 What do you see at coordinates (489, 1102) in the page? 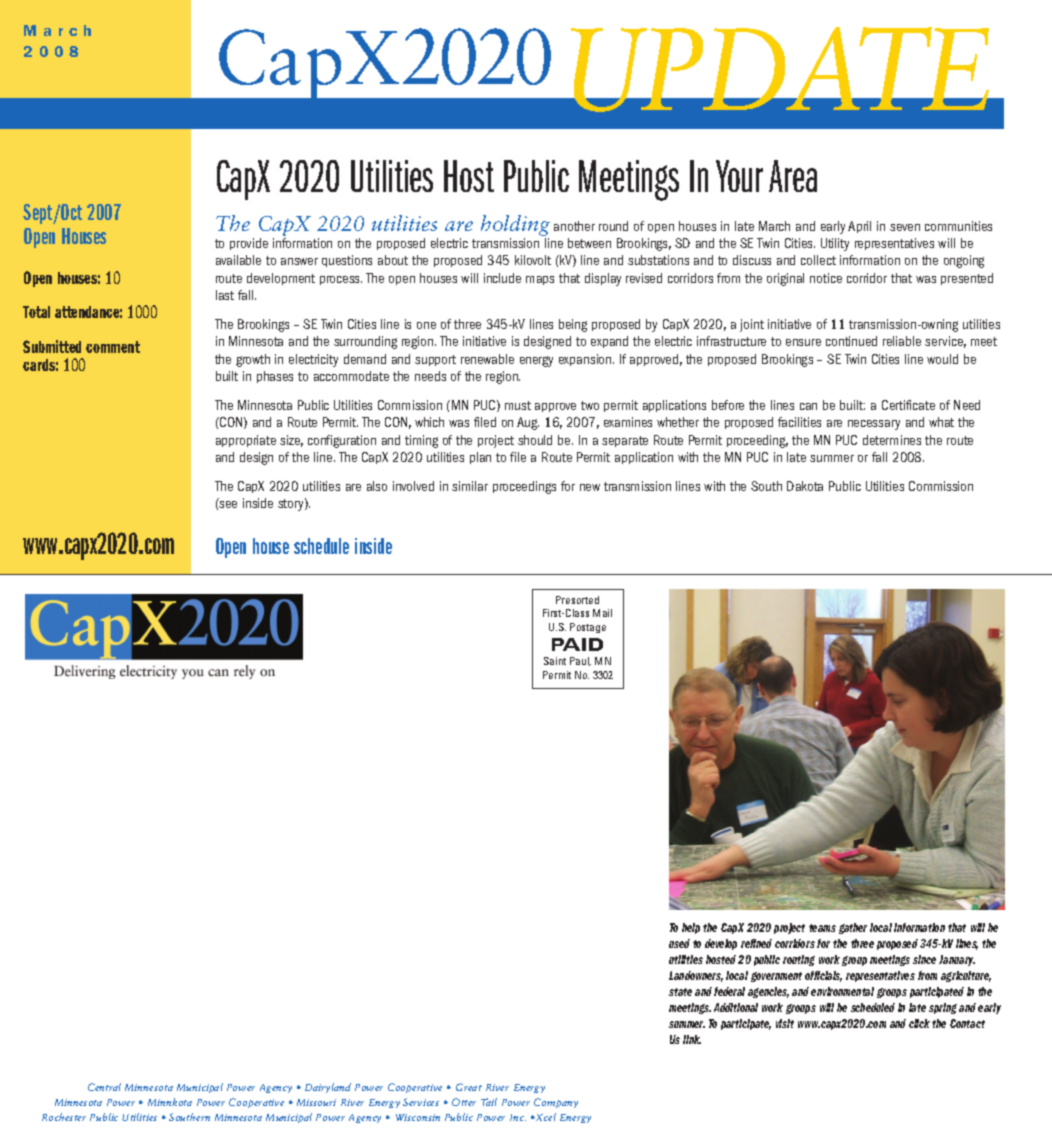
I see `Tail` at bounding box center [489, 1102].
